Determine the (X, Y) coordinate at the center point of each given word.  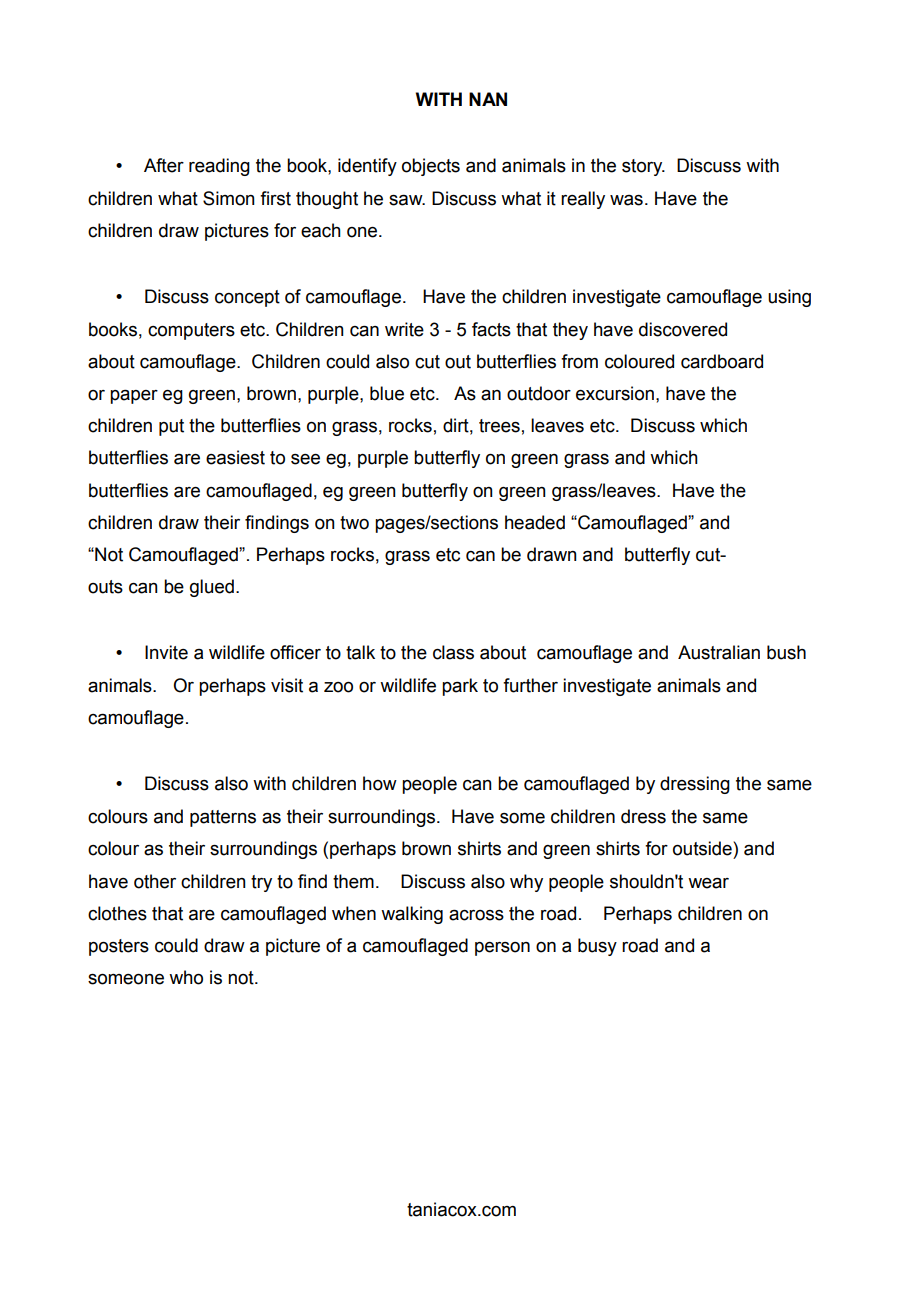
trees (499, 426)
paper (134, 396)
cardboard (722, 361)
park (460, 687)
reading (219, 167)
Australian (719, 652)
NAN (488, 99)
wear (708, 883)
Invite (166, 652)
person (502, 949)
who (186, 977)
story (643, 167)
